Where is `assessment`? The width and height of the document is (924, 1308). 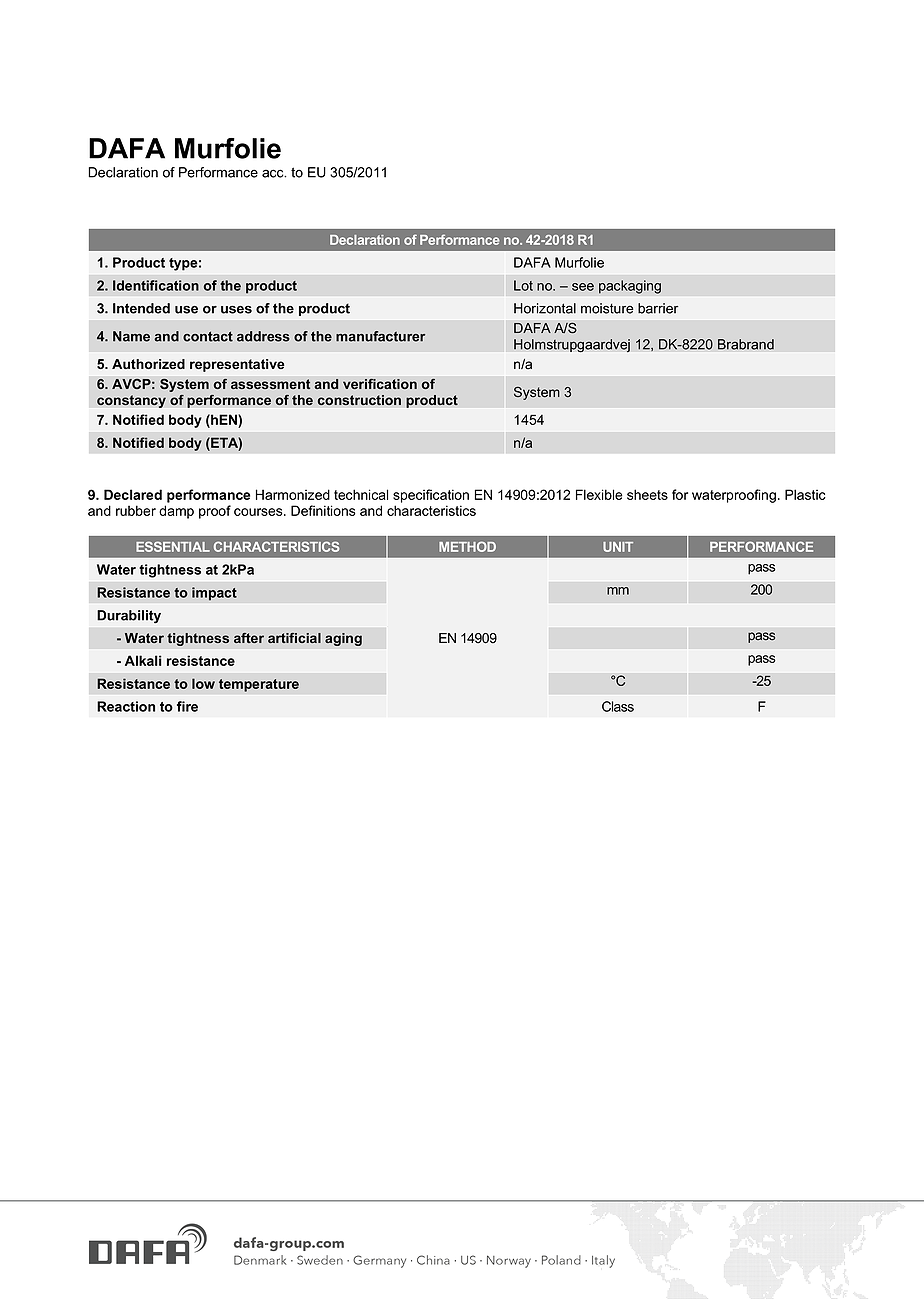 assessment is located at coordinates (270, 384).
